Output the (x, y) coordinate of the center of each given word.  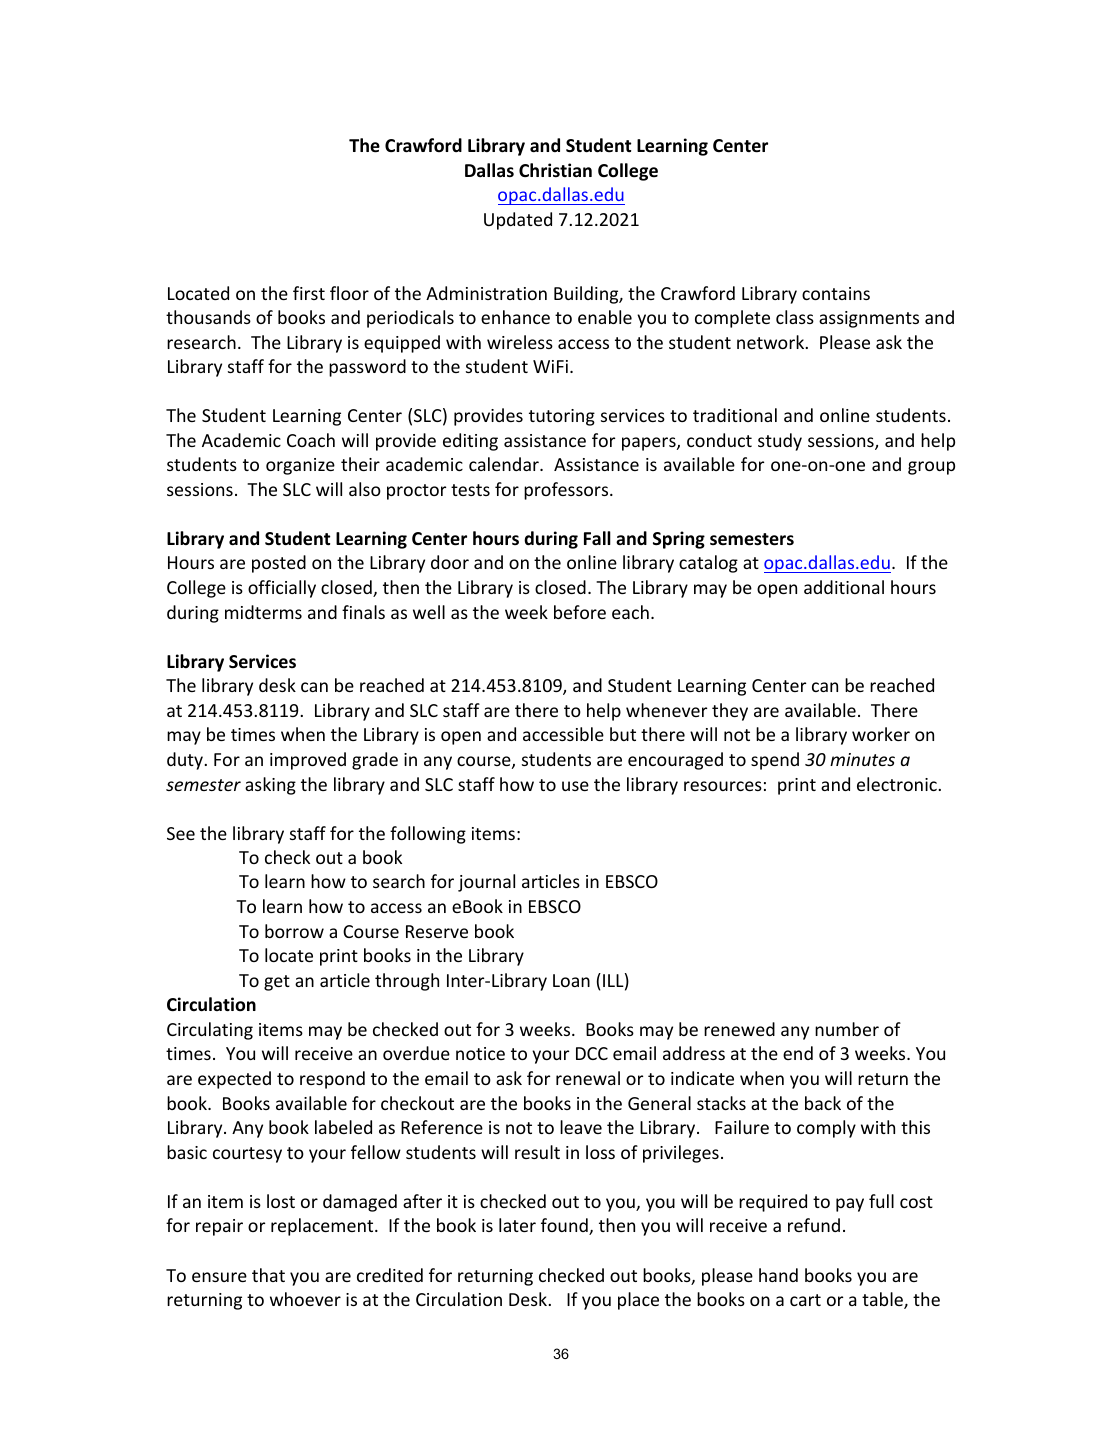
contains (836, 293)
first (309, 293)
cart (805, 1300)
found (565, 1226)
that (268, 1275)
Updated (518, 221)
